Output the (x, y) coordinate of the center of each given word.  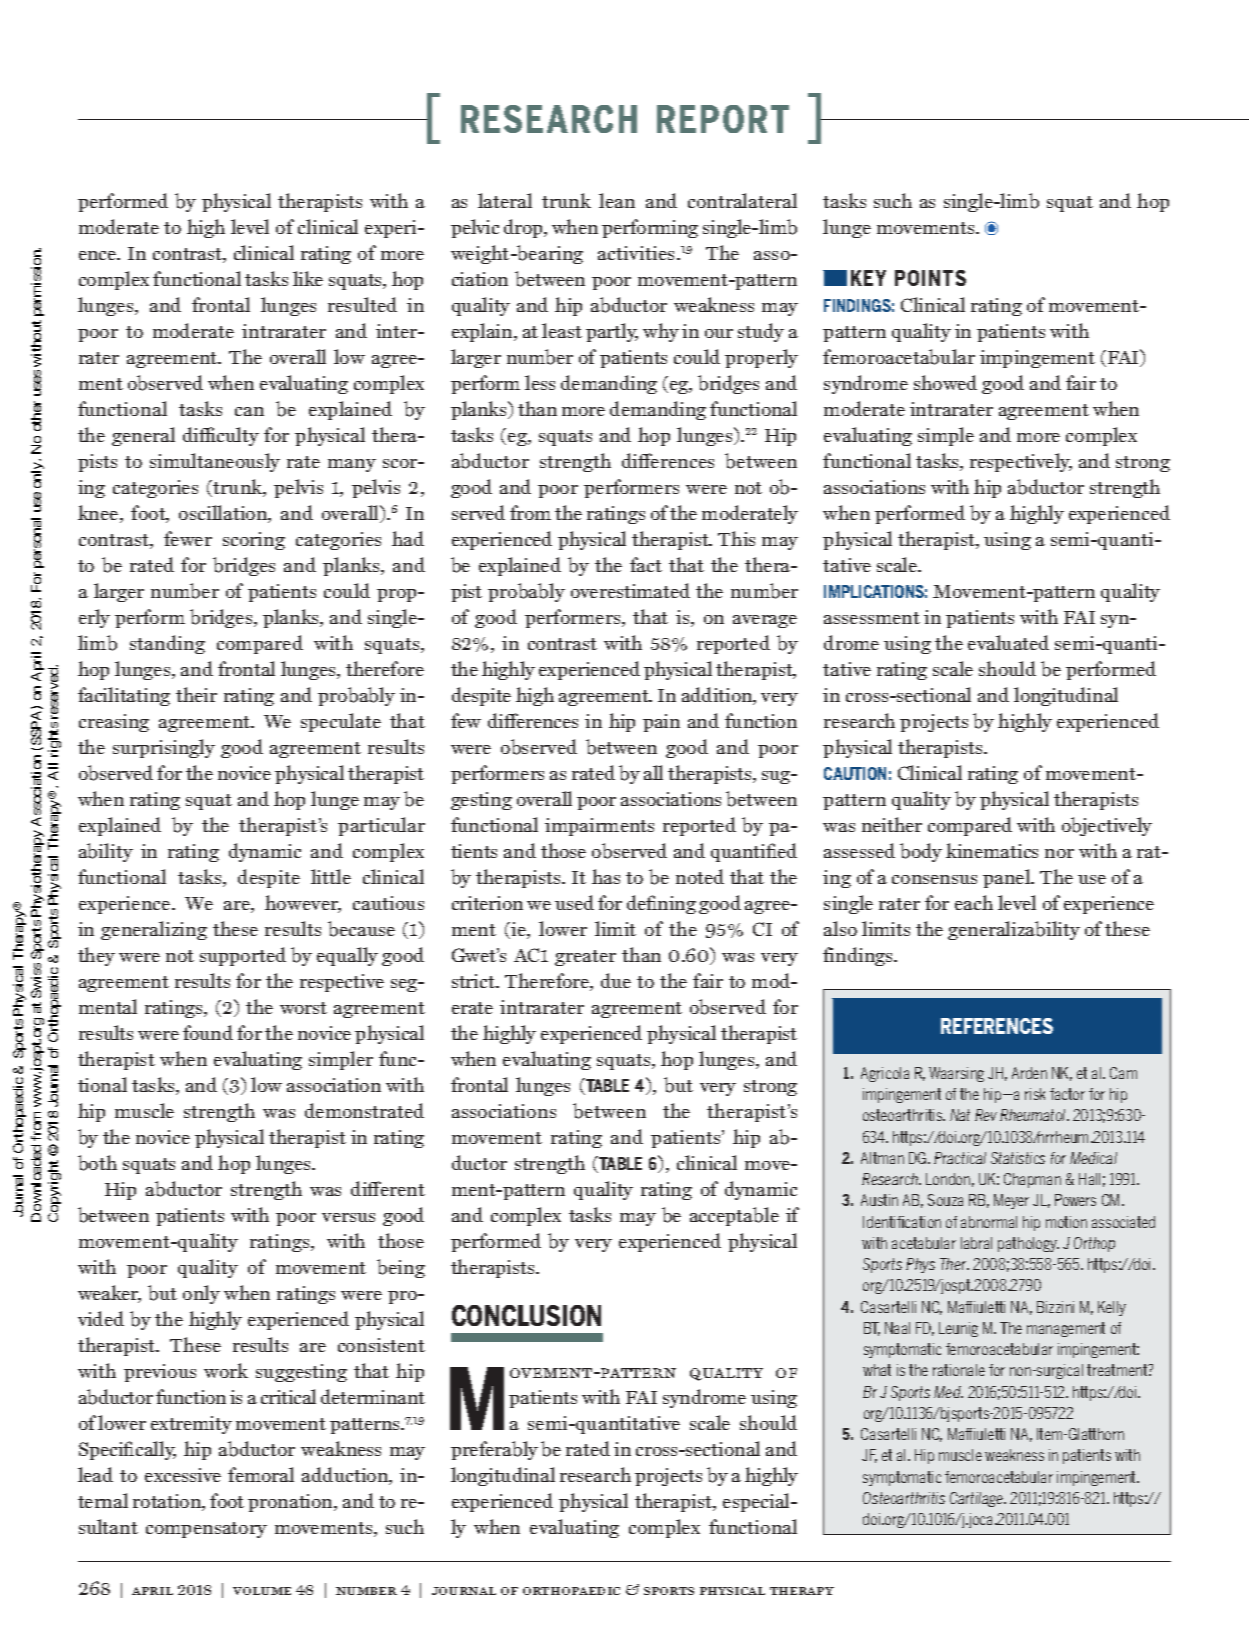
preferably (494, 1450)
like (308, 278)
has (606, 876)
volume (262, 1591)
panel (1008, 878)
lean (617, 200)
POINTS (930, 278)
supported (243, 956)
